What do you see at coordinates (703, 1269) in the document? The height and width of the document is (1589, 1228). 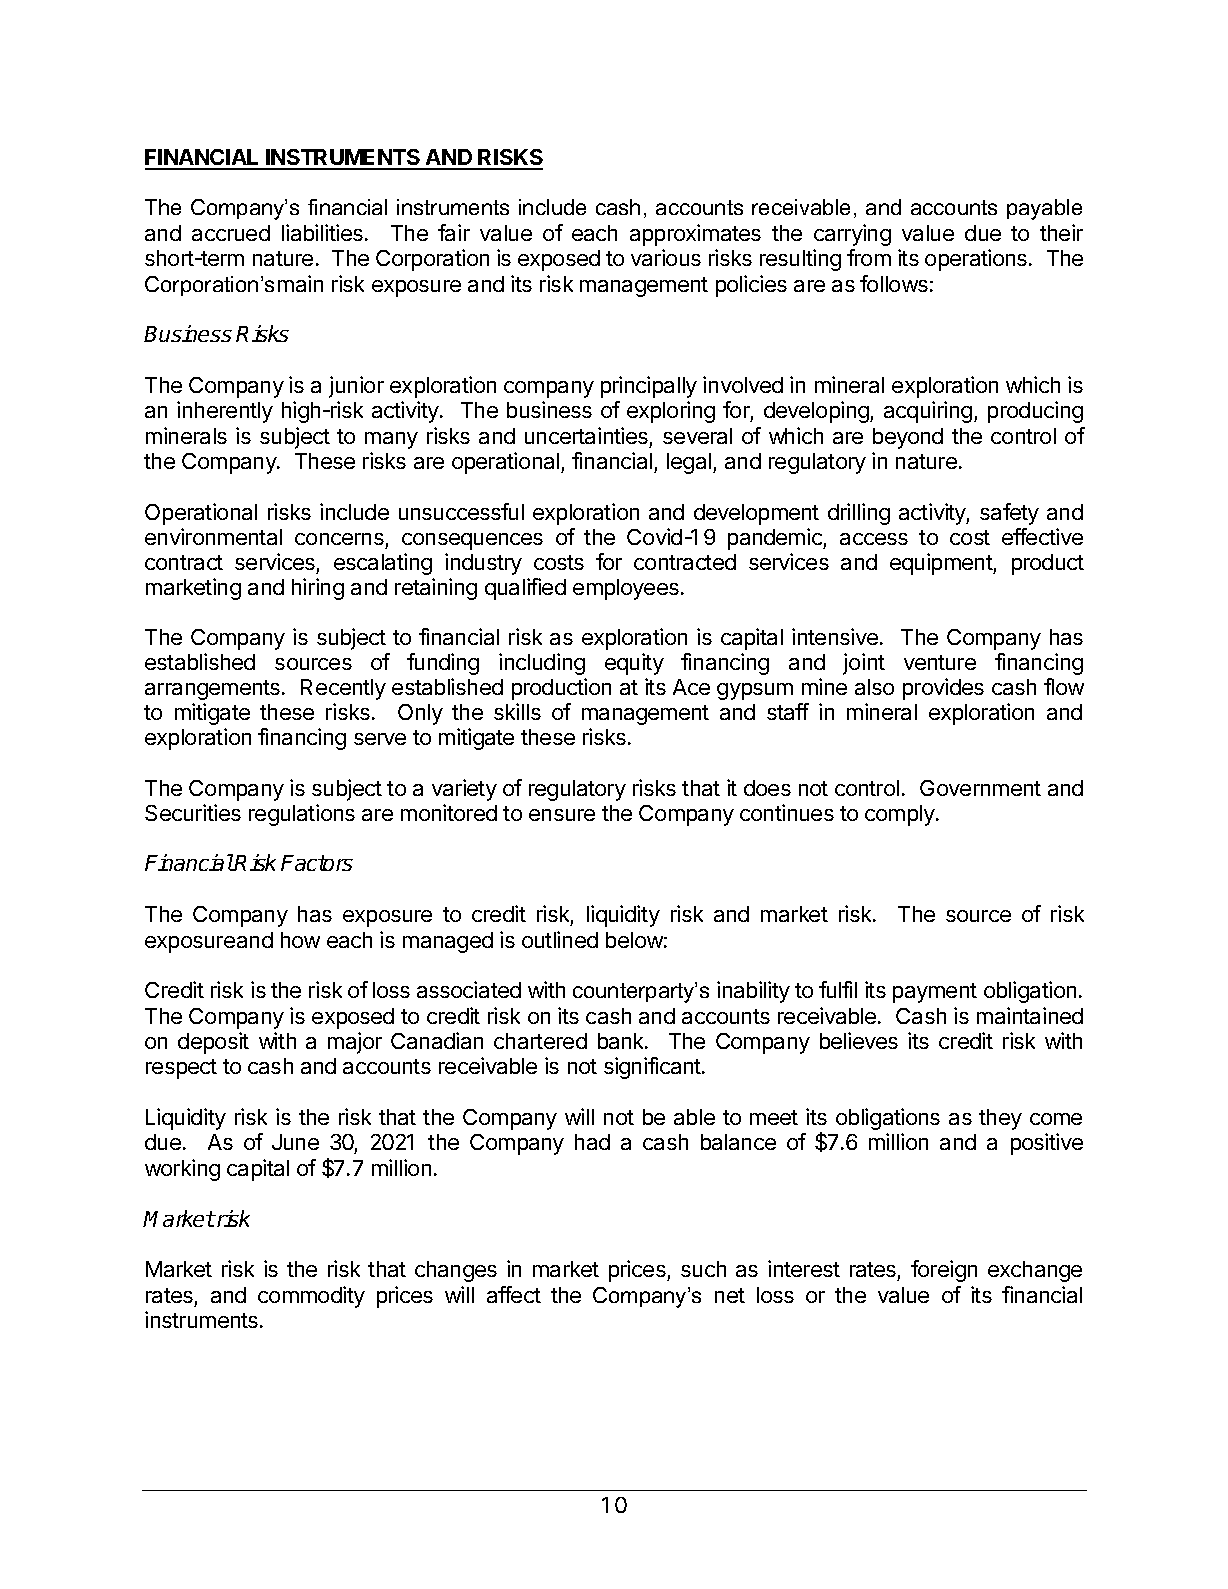 I see `such` at bounding box center [703, 1269].
